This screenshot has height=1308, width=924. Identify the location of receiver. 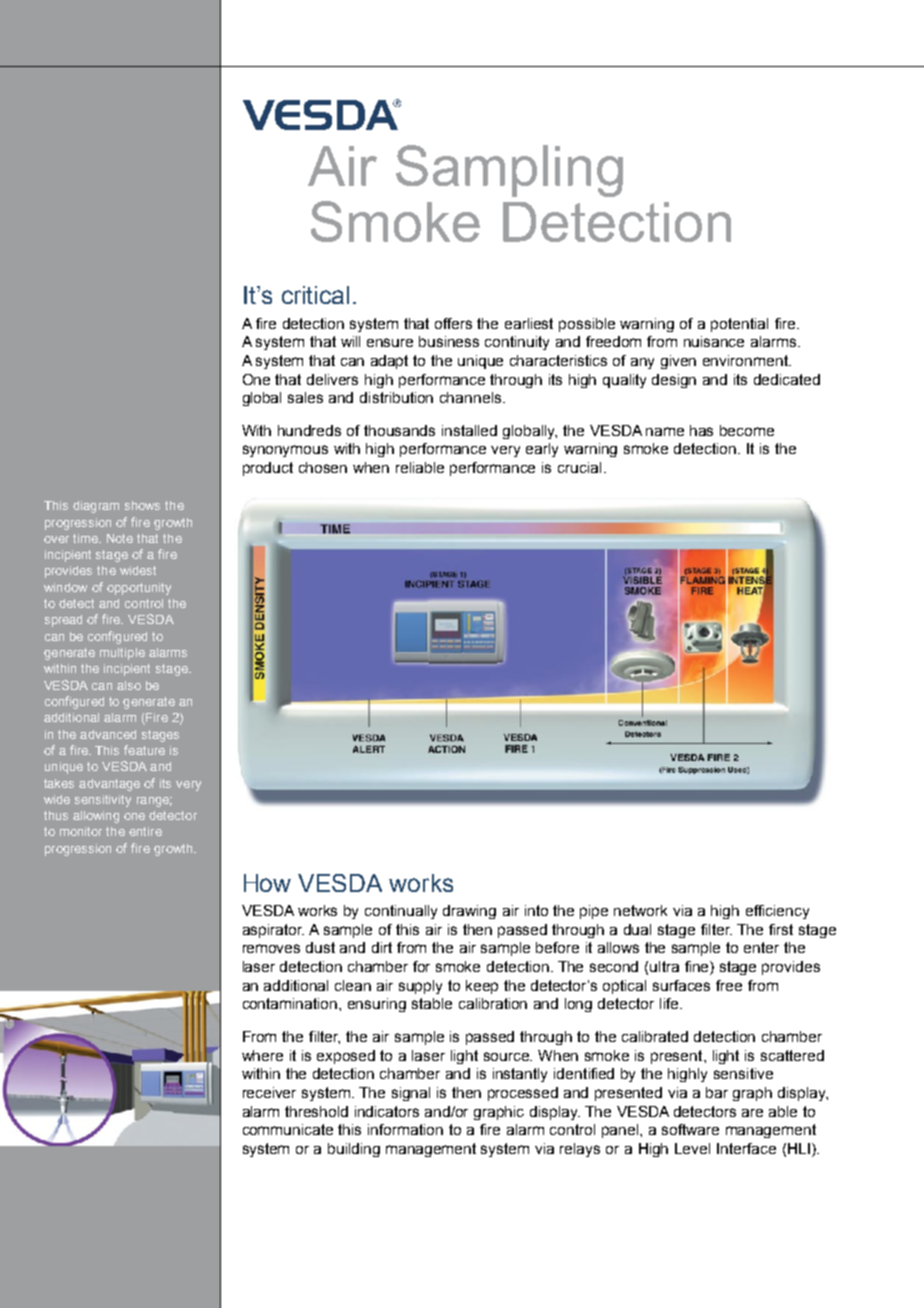
(269, 1092).
